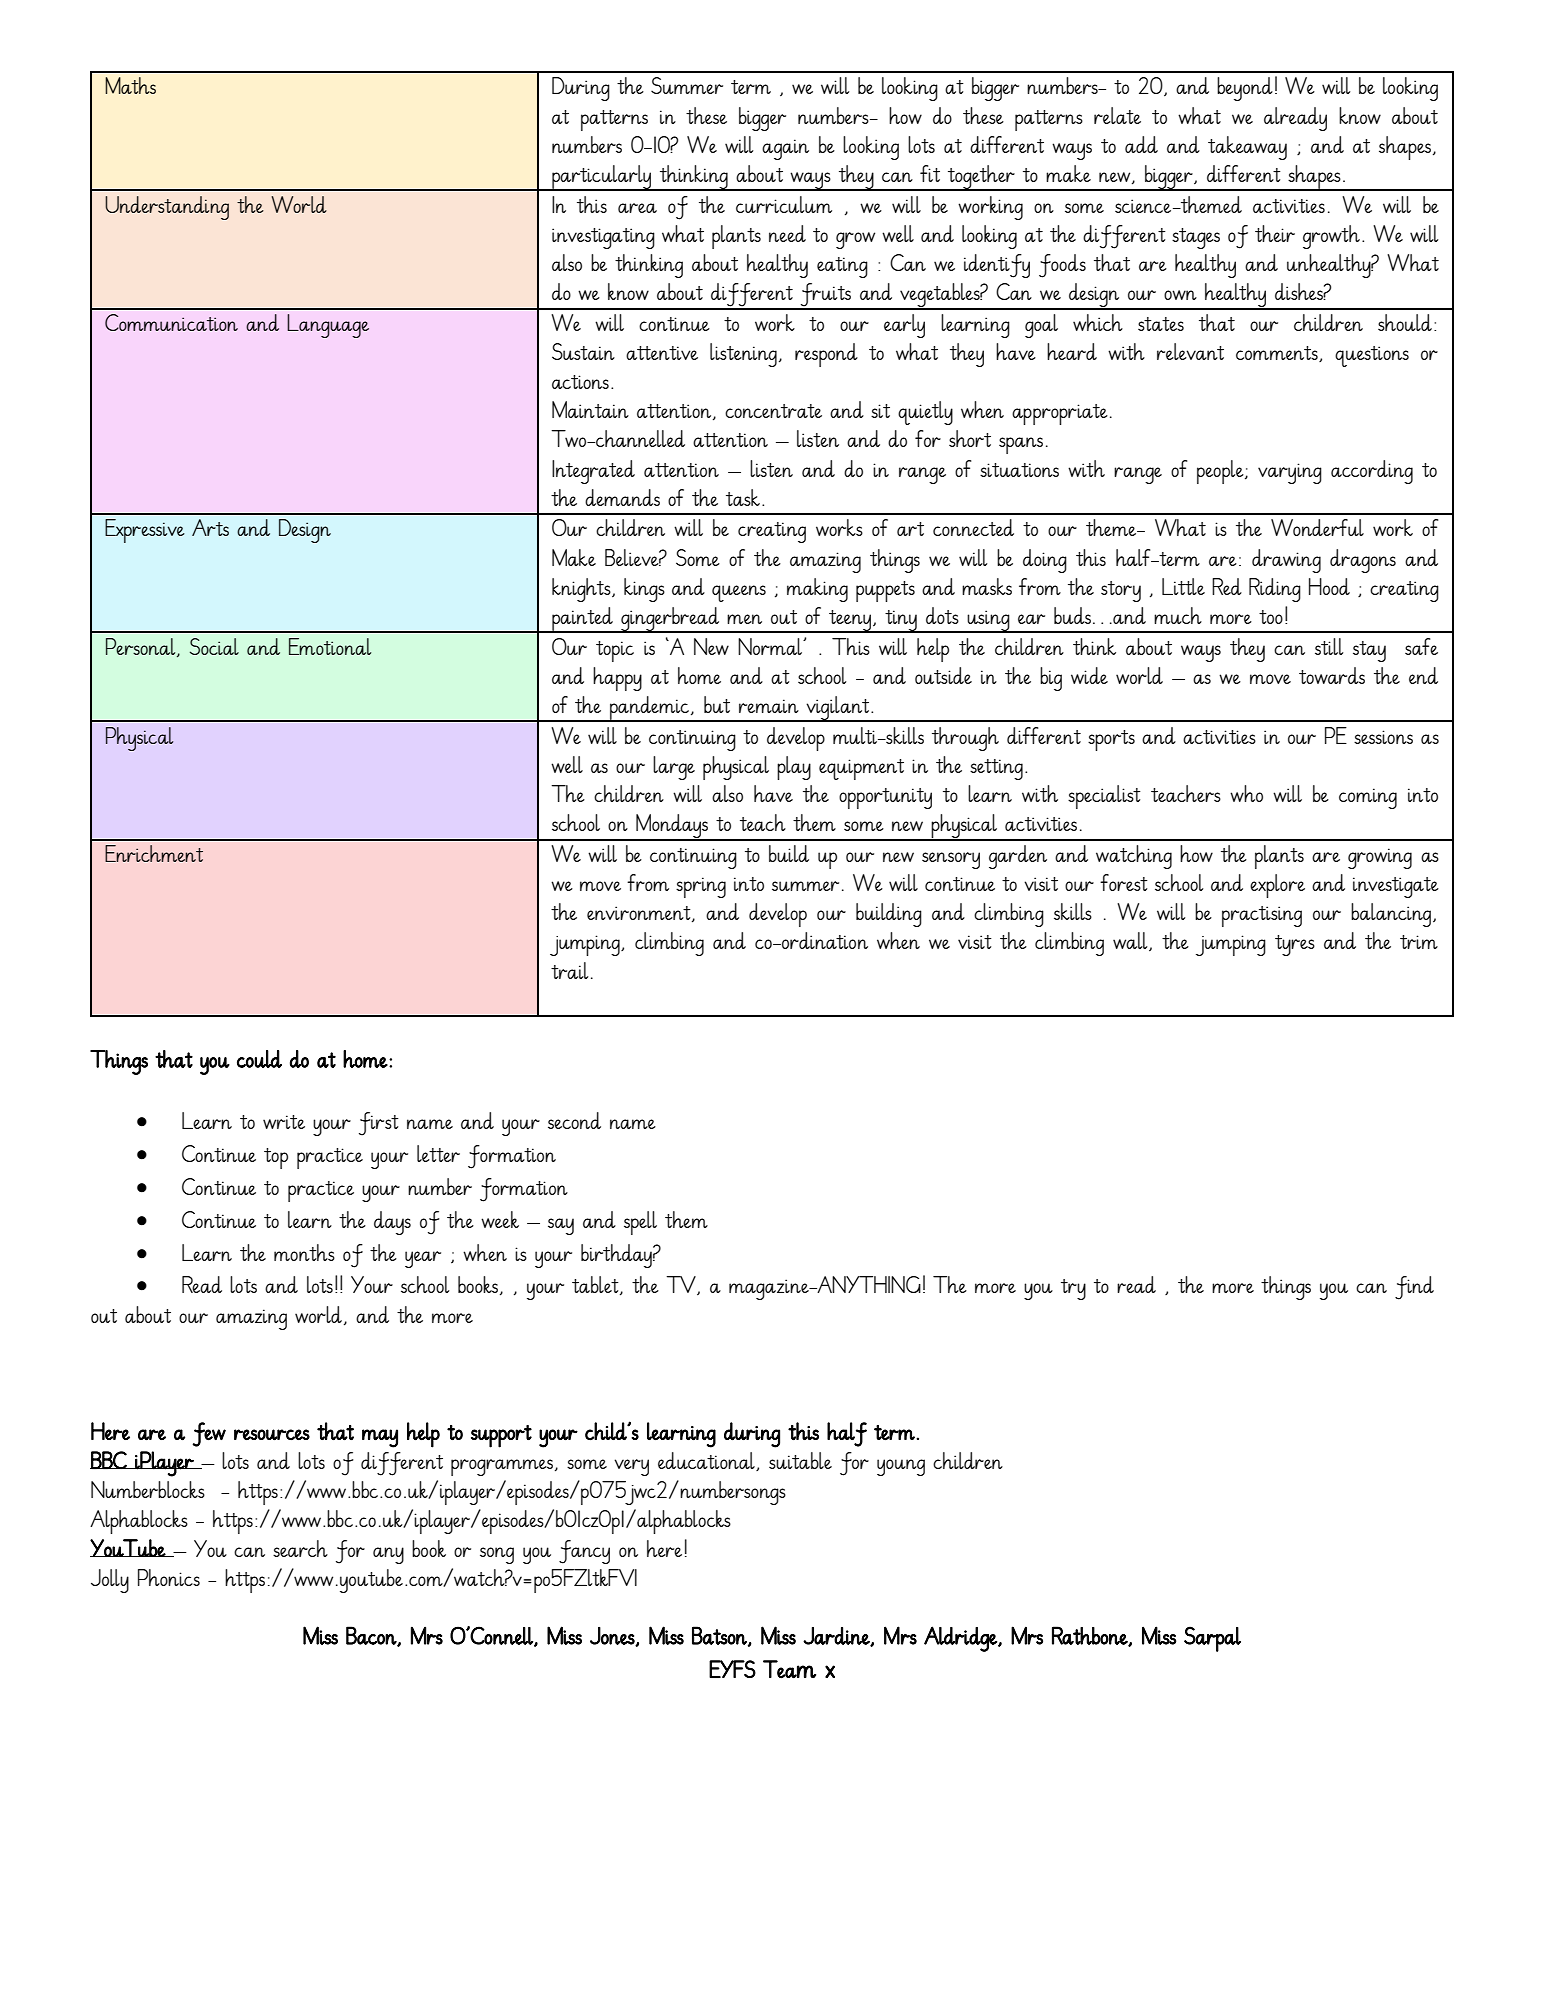  What do you see at coordinates (130, 85) in the image?
I see `Maths` at bounding box center [130, 85].
